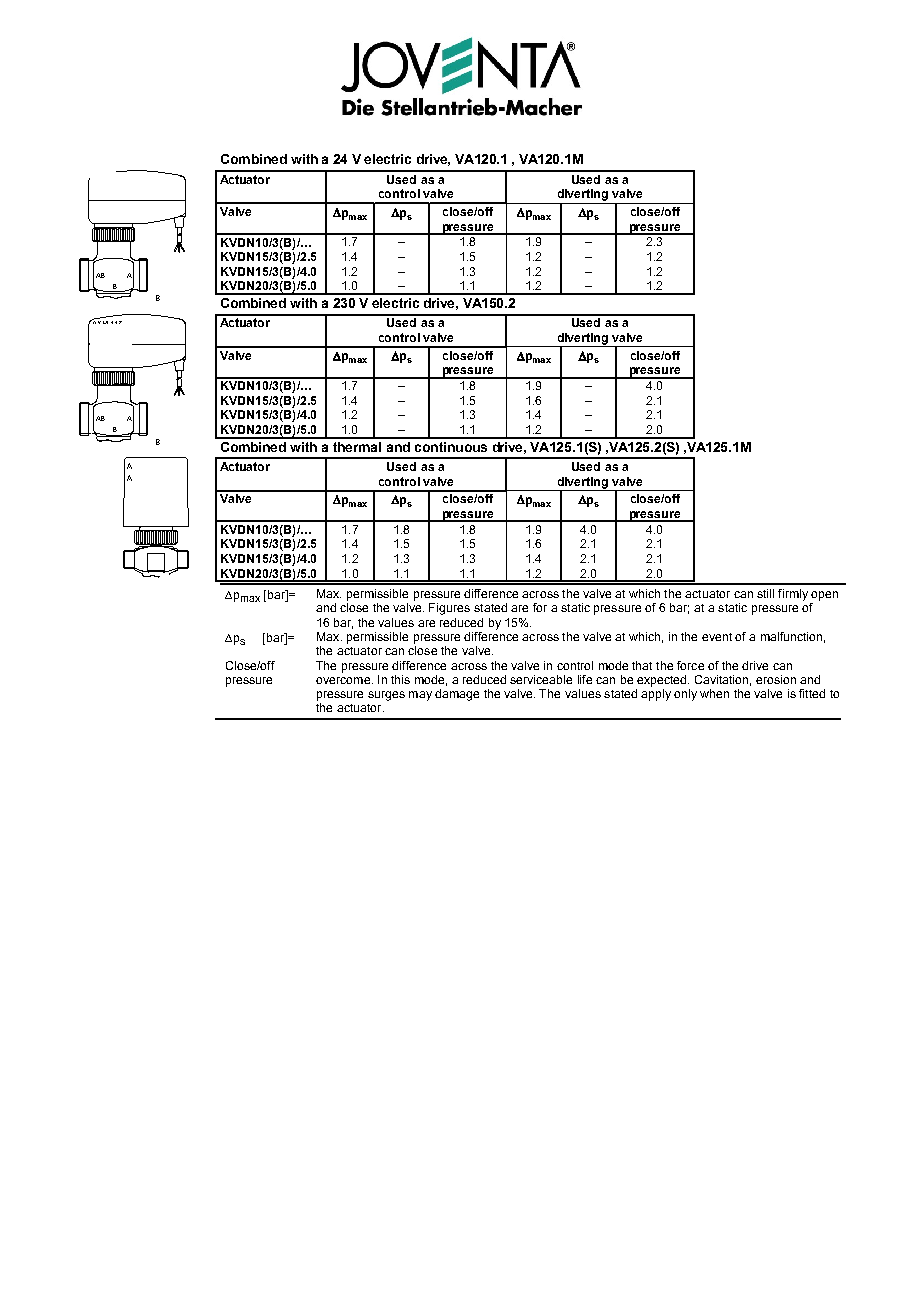  What do you see at coordinates (642, 665) in the screenshot?
I see `that` at bounding box center [642, 665].
